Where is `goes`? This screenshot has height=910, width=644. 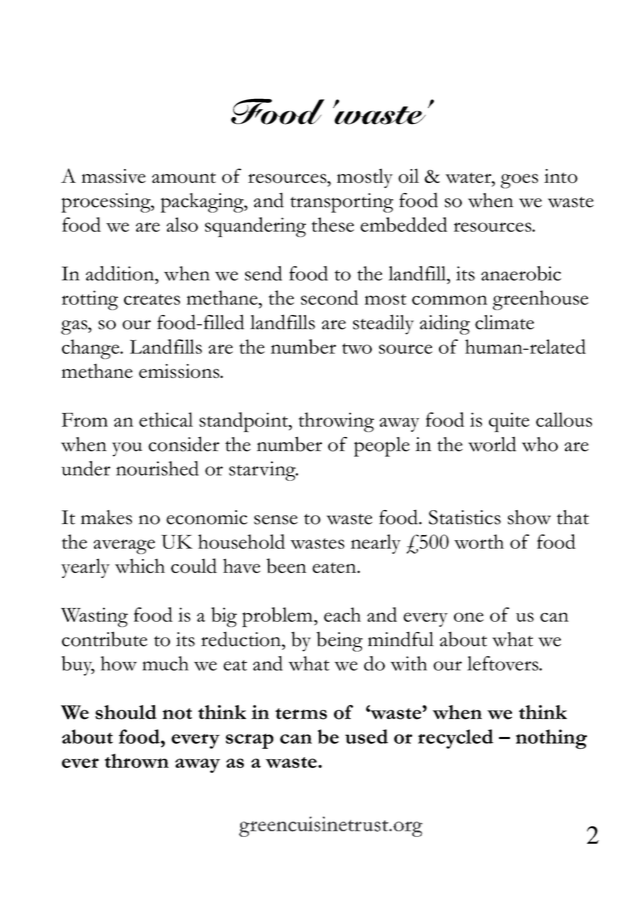
goes is located at coordinates (519, 181).
